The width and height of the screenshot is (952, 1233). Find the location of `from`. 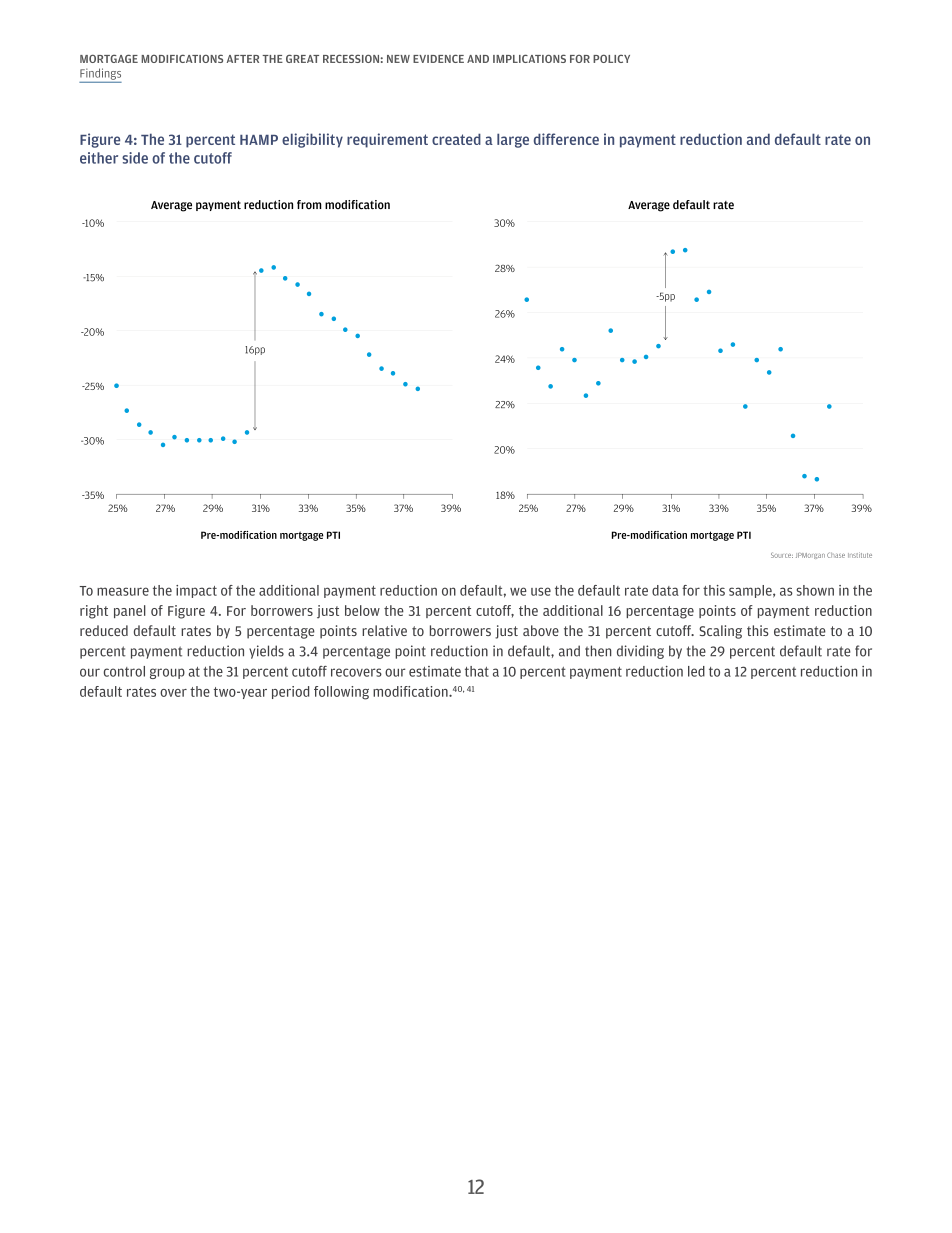

from is located at coordinates (309, 205).
